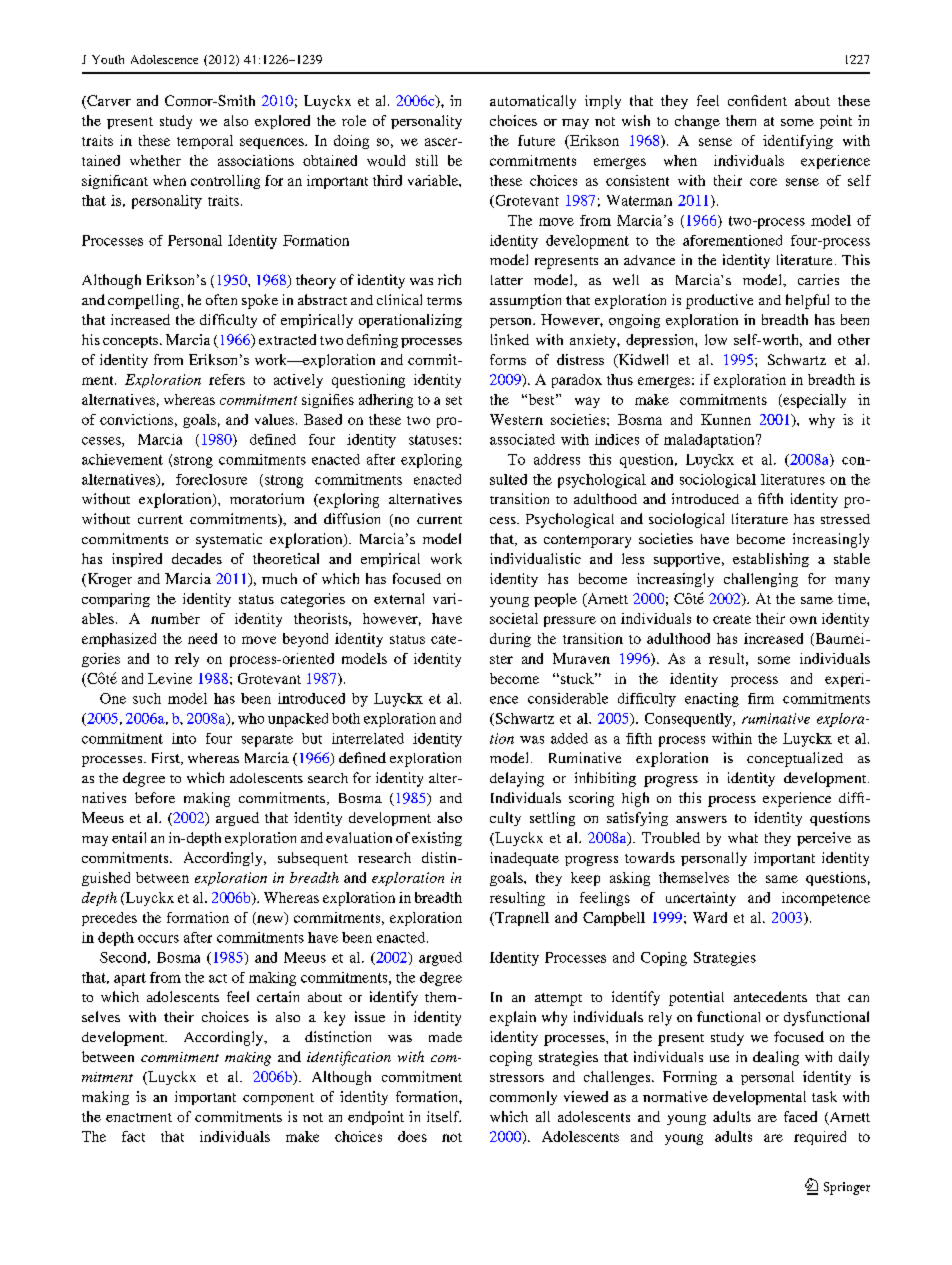  I want to click on associated, so click(522, 439).
